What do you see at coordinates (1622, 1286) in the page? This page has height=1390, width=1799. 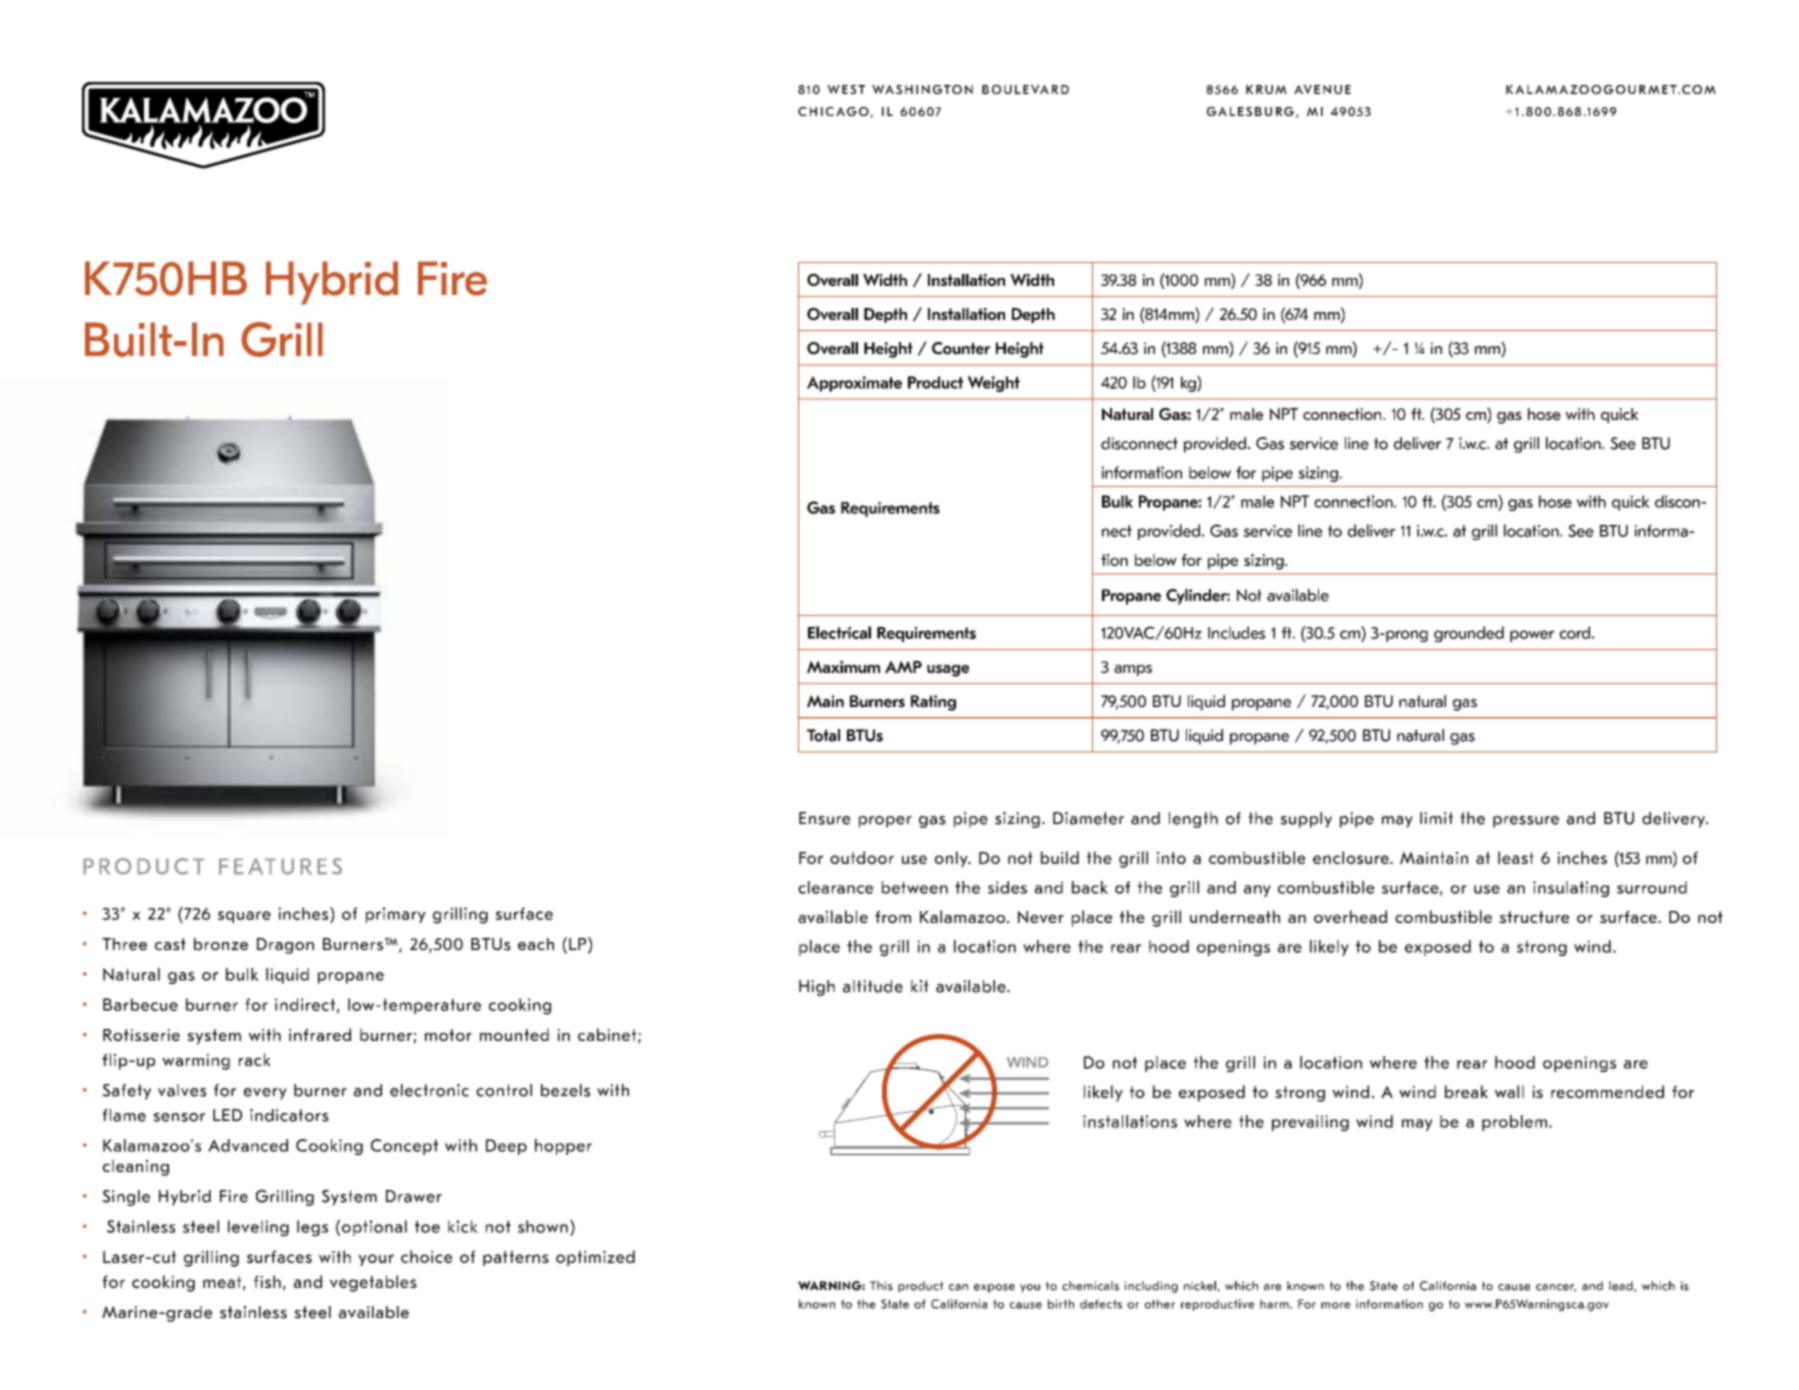 I see `lead` at bounding box center [1622, 1286].
